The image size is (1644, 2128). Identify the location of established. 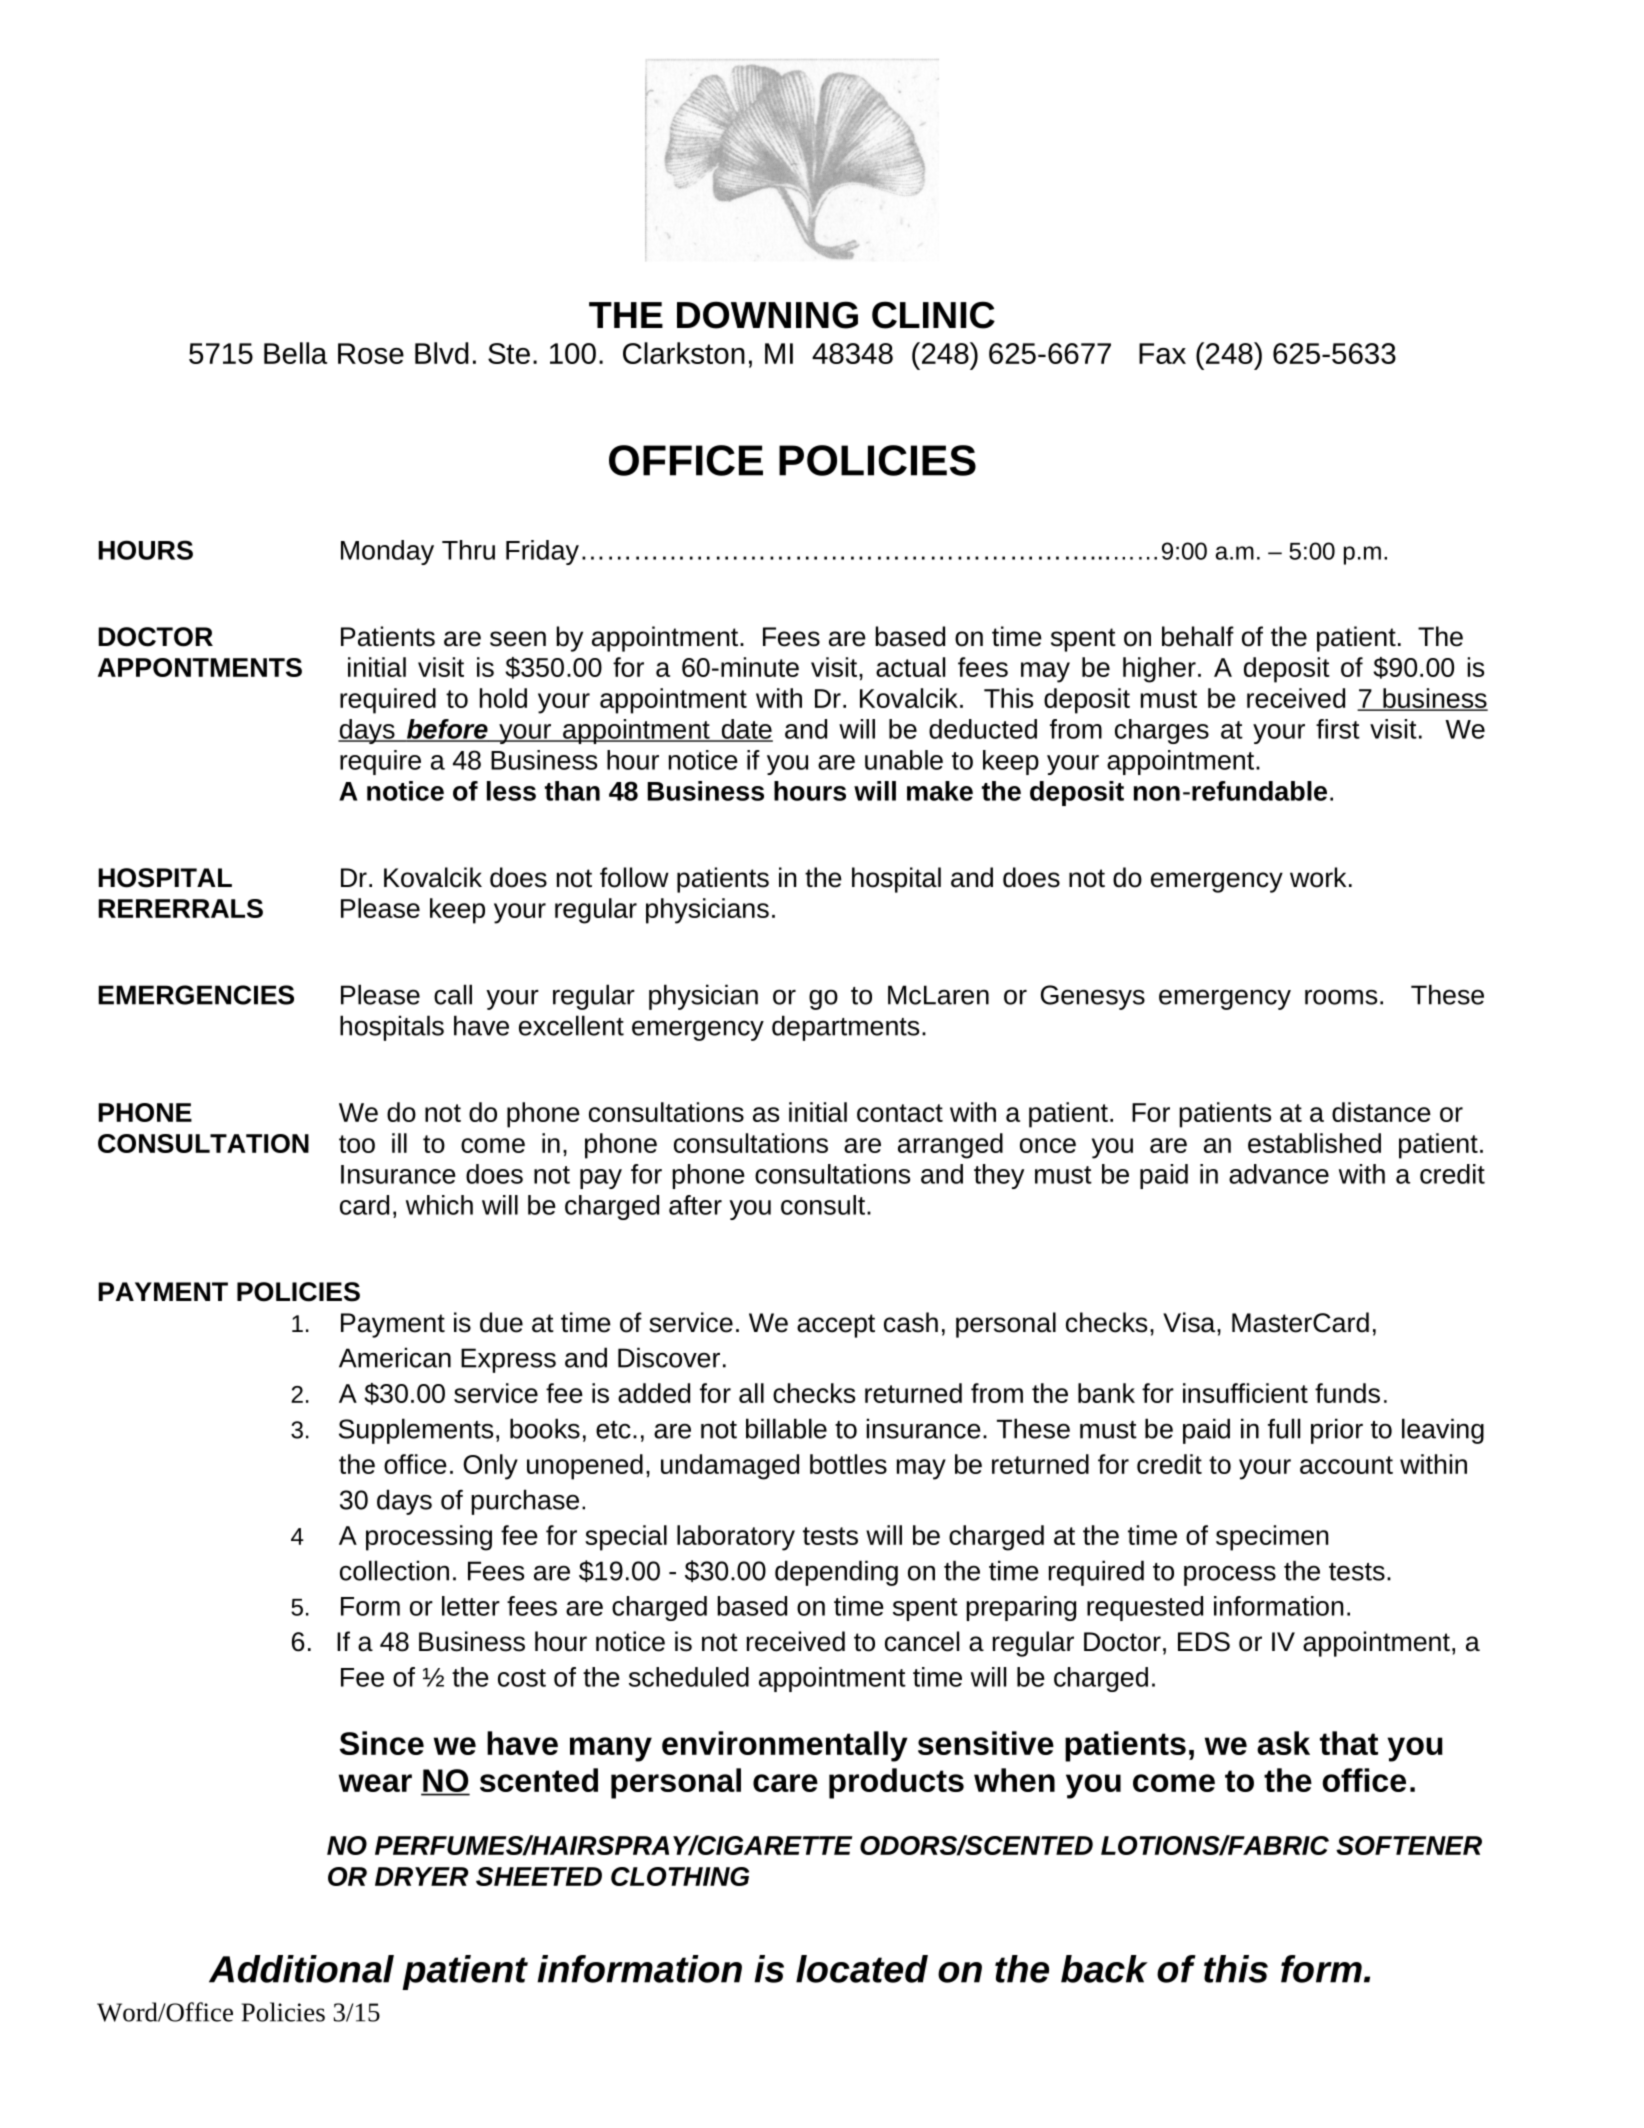
(1314, 1143).
